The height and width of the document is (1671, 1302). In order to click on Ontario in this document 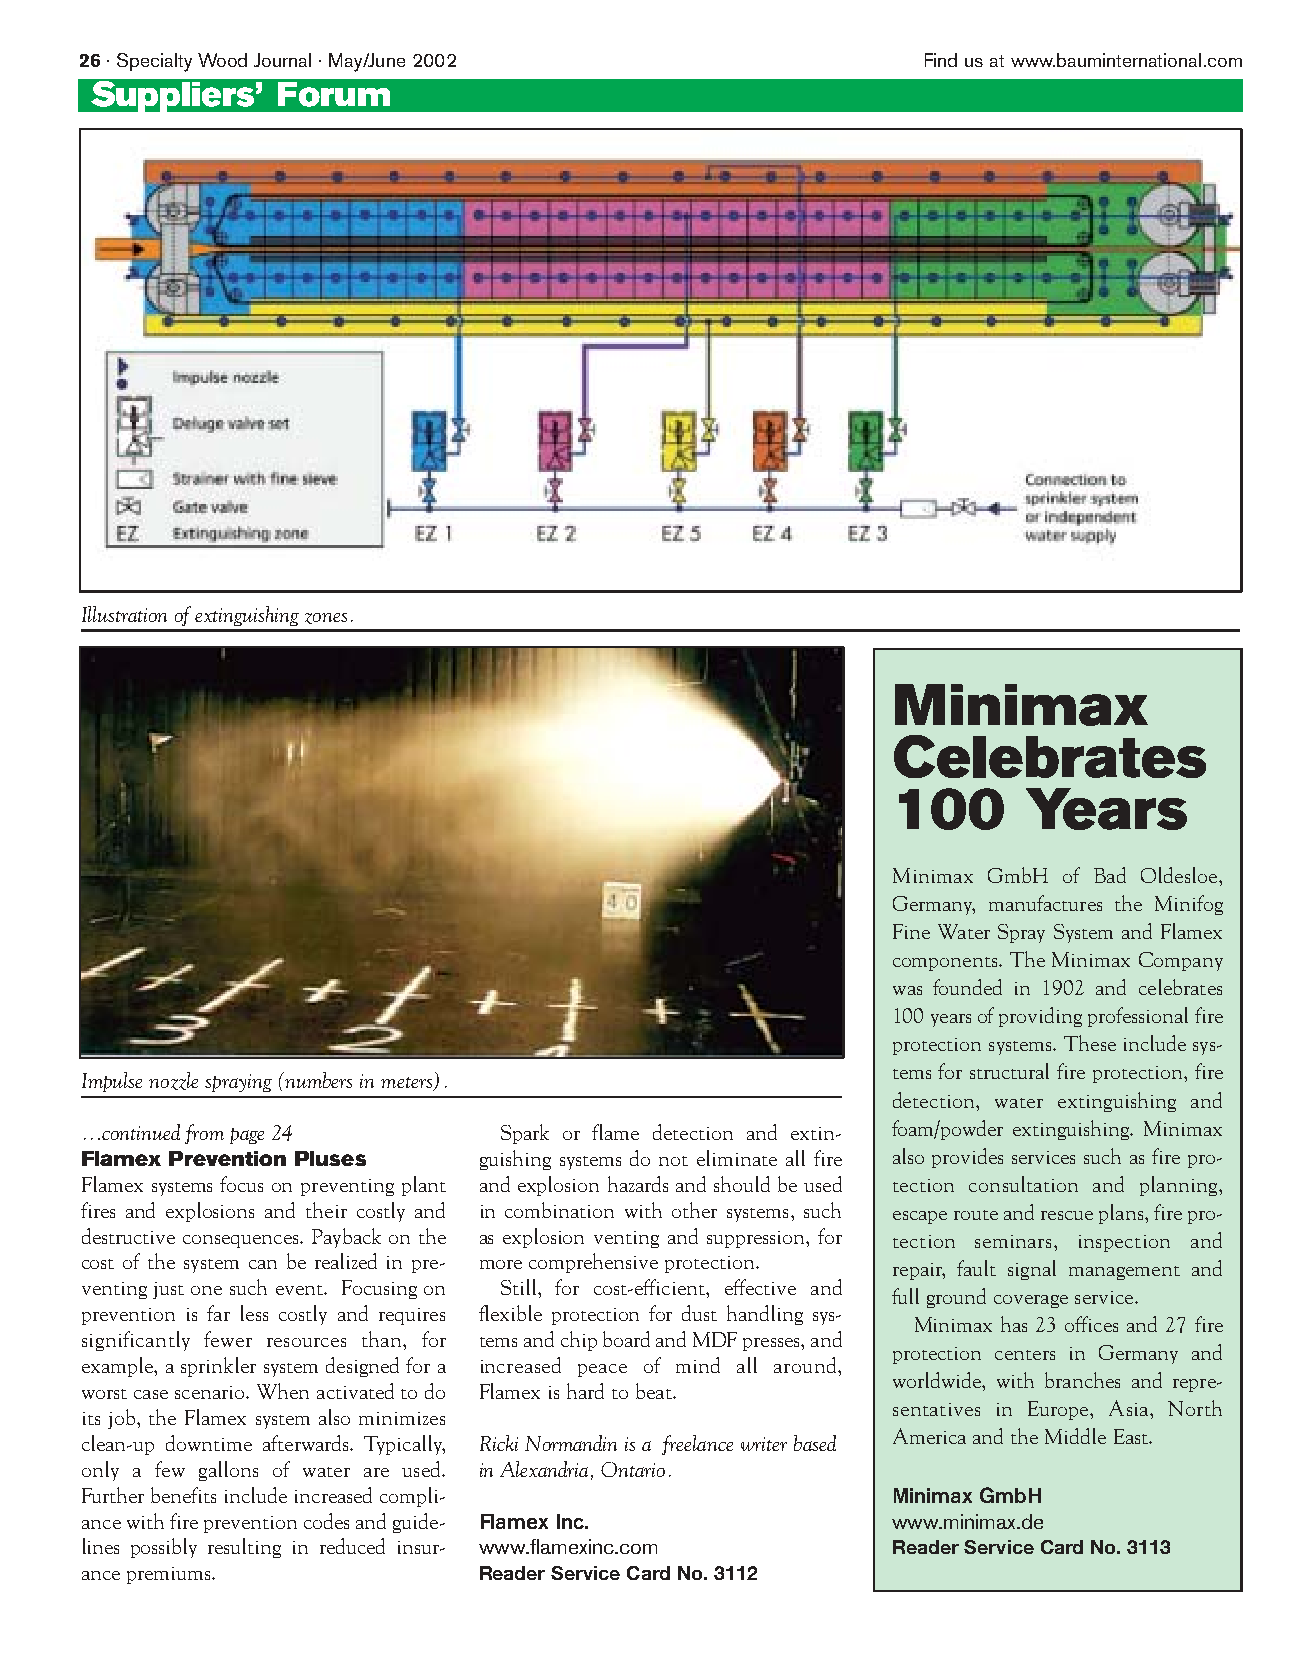, I will do `click(633, 1469)`.
